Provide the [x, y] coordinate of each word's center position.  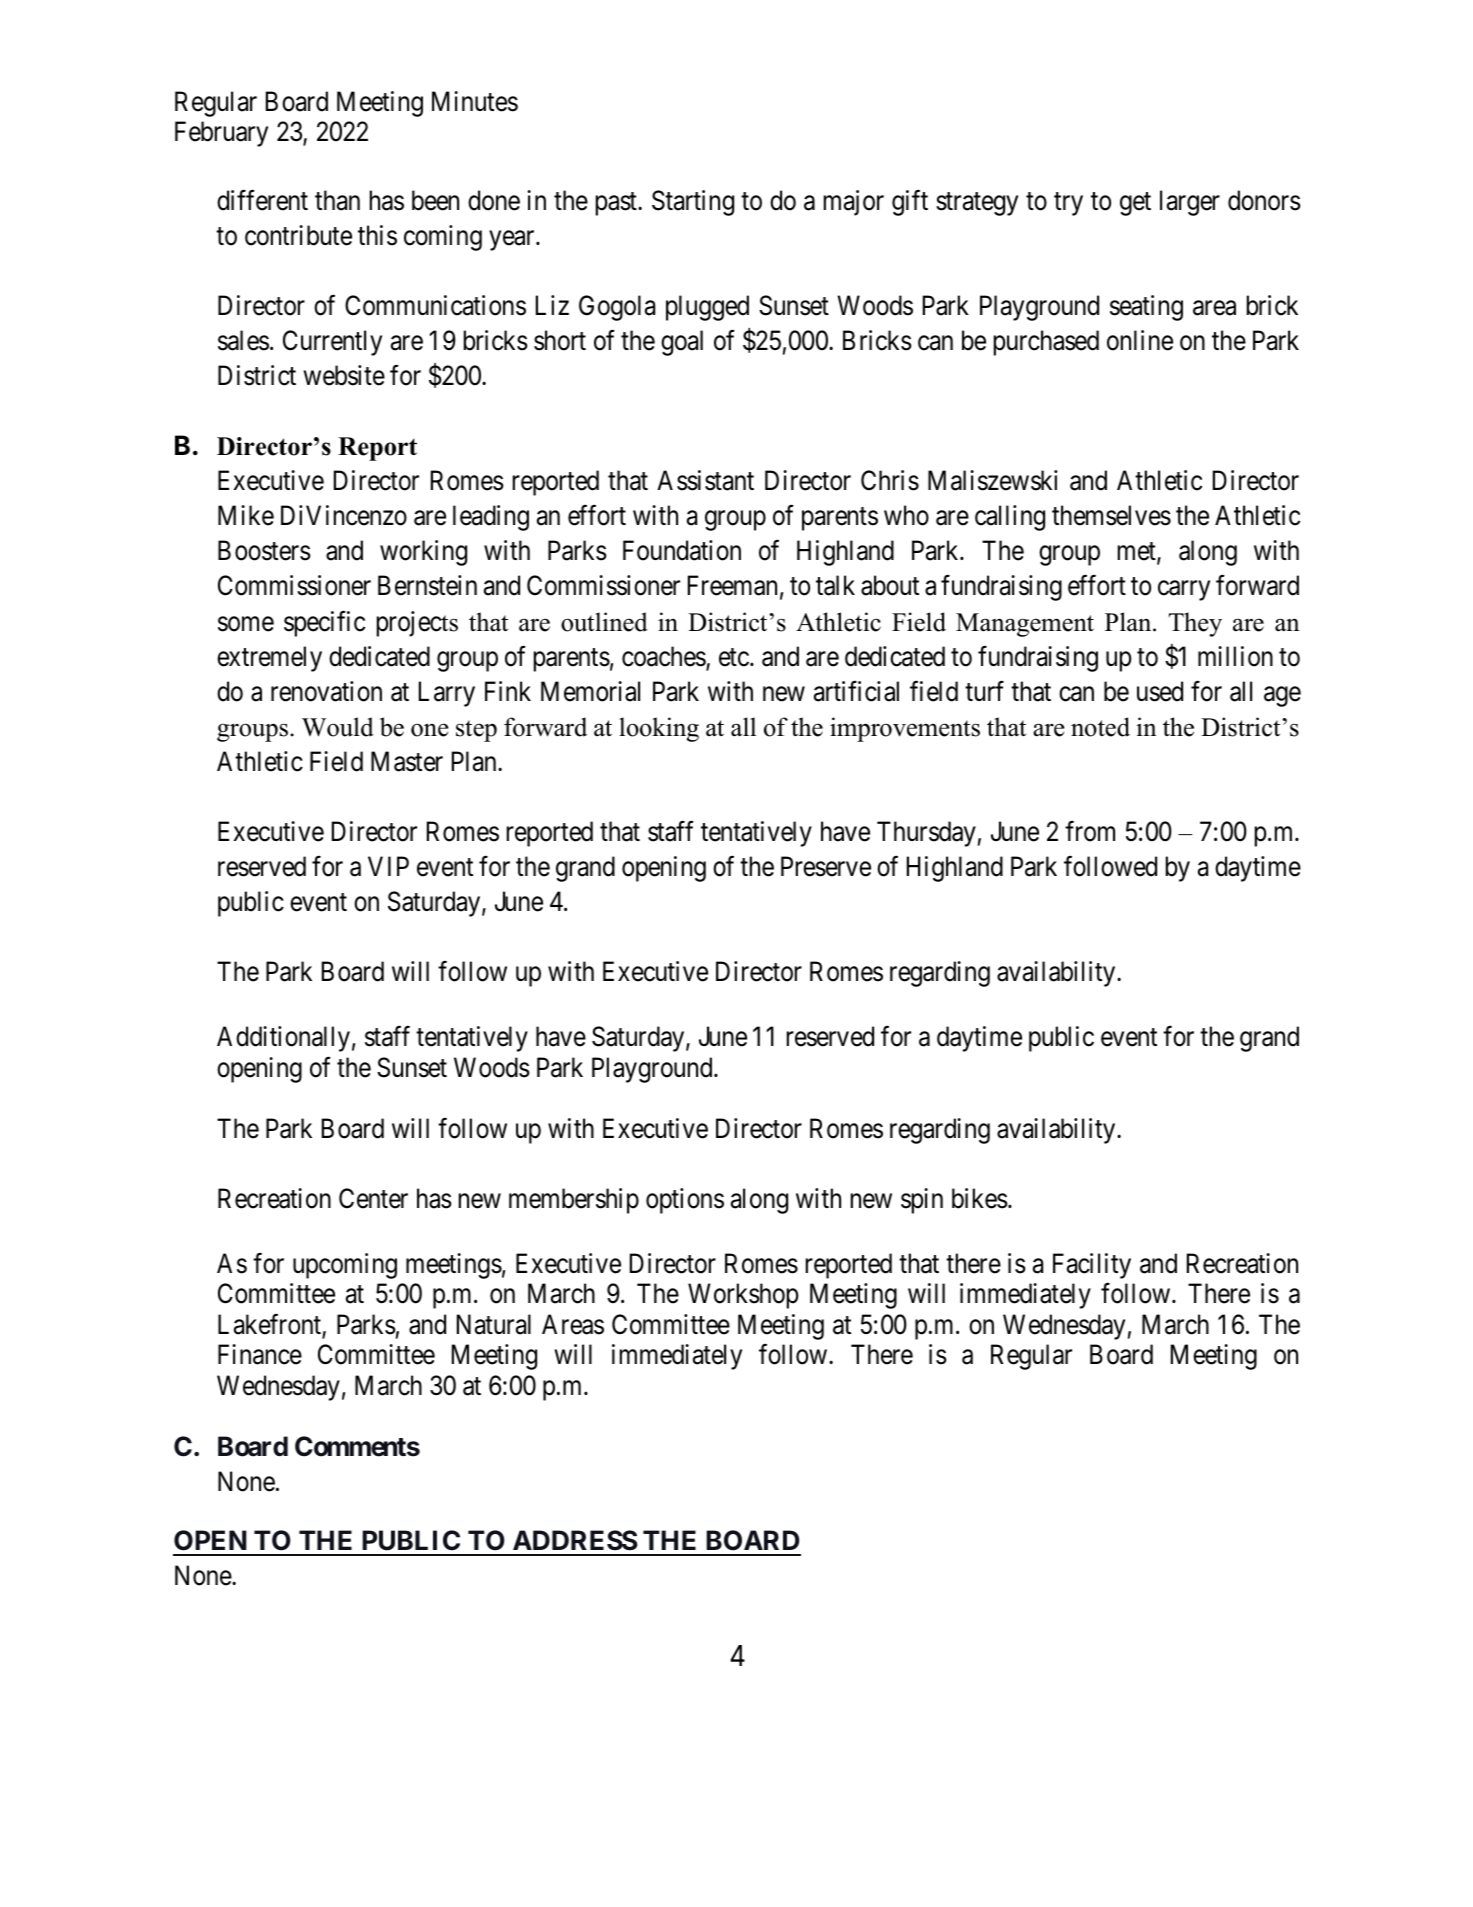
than [337, 200]
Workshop [743, 1296]
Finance [260, 1354]
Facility [1092, 1266]
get [1135, 204]
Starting [693, 203]
